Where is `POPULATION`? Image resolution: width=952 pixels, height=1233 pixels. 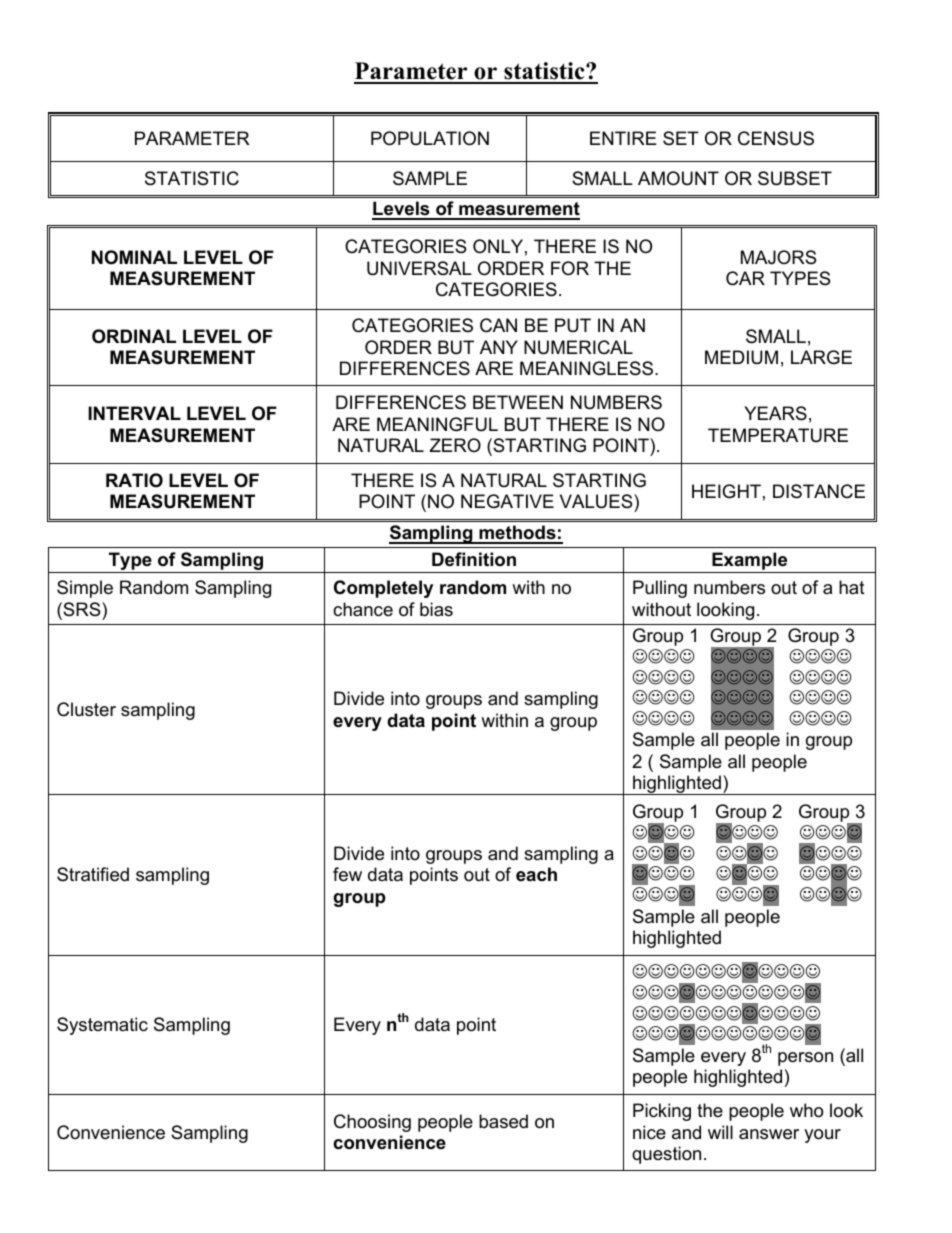
POPULATION is located at coordinates (430, 138).
